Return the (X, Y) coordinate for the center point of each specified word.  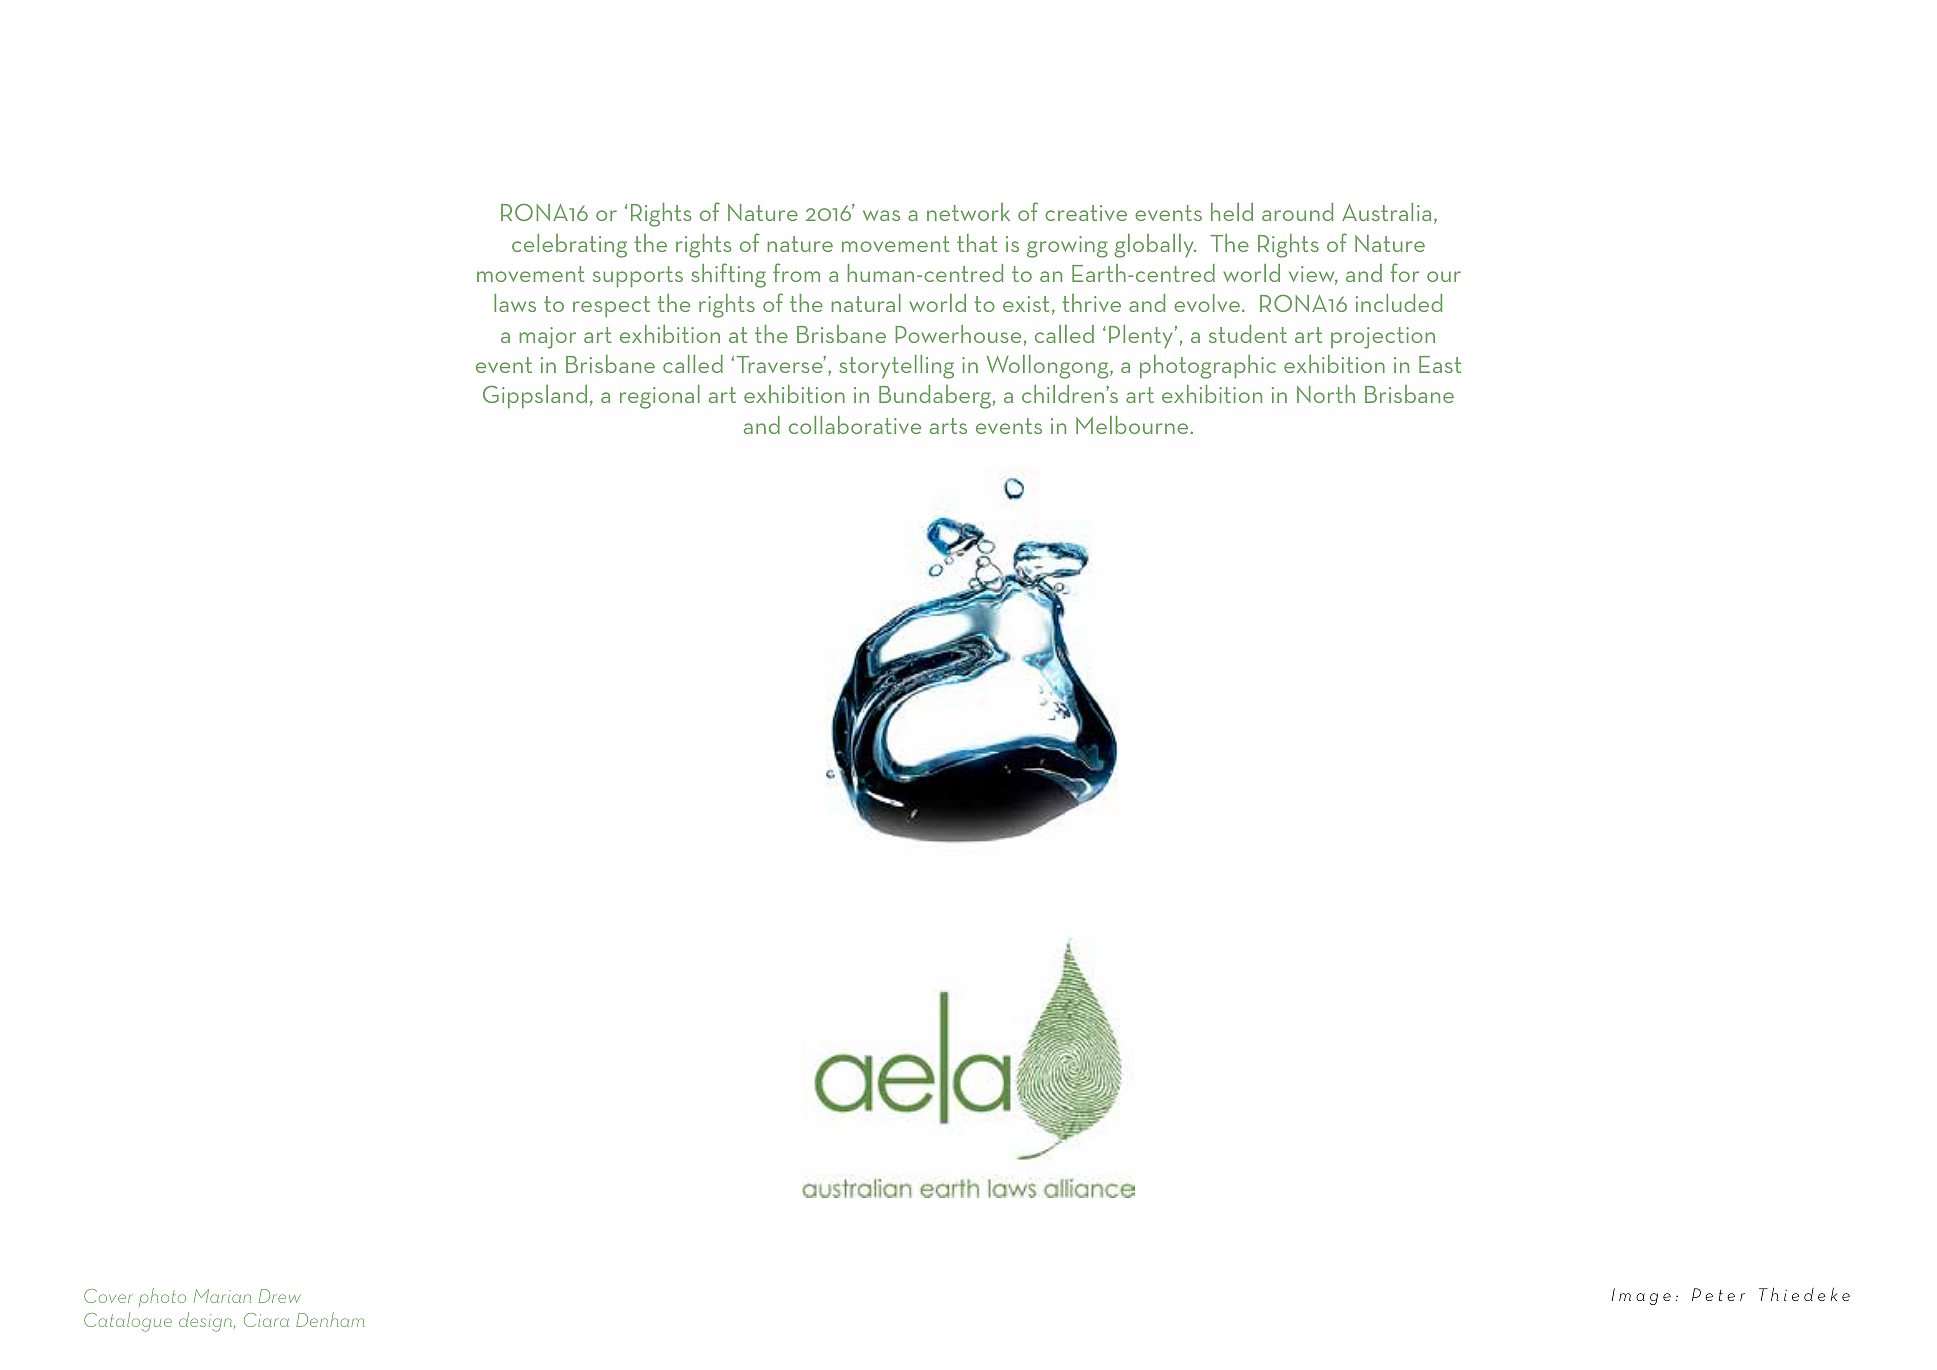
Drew (280, 1296)
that (977, 243)
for (1405, 272)
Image (1641, 1296)
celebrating (569, 246)
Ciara (266, 1320)
